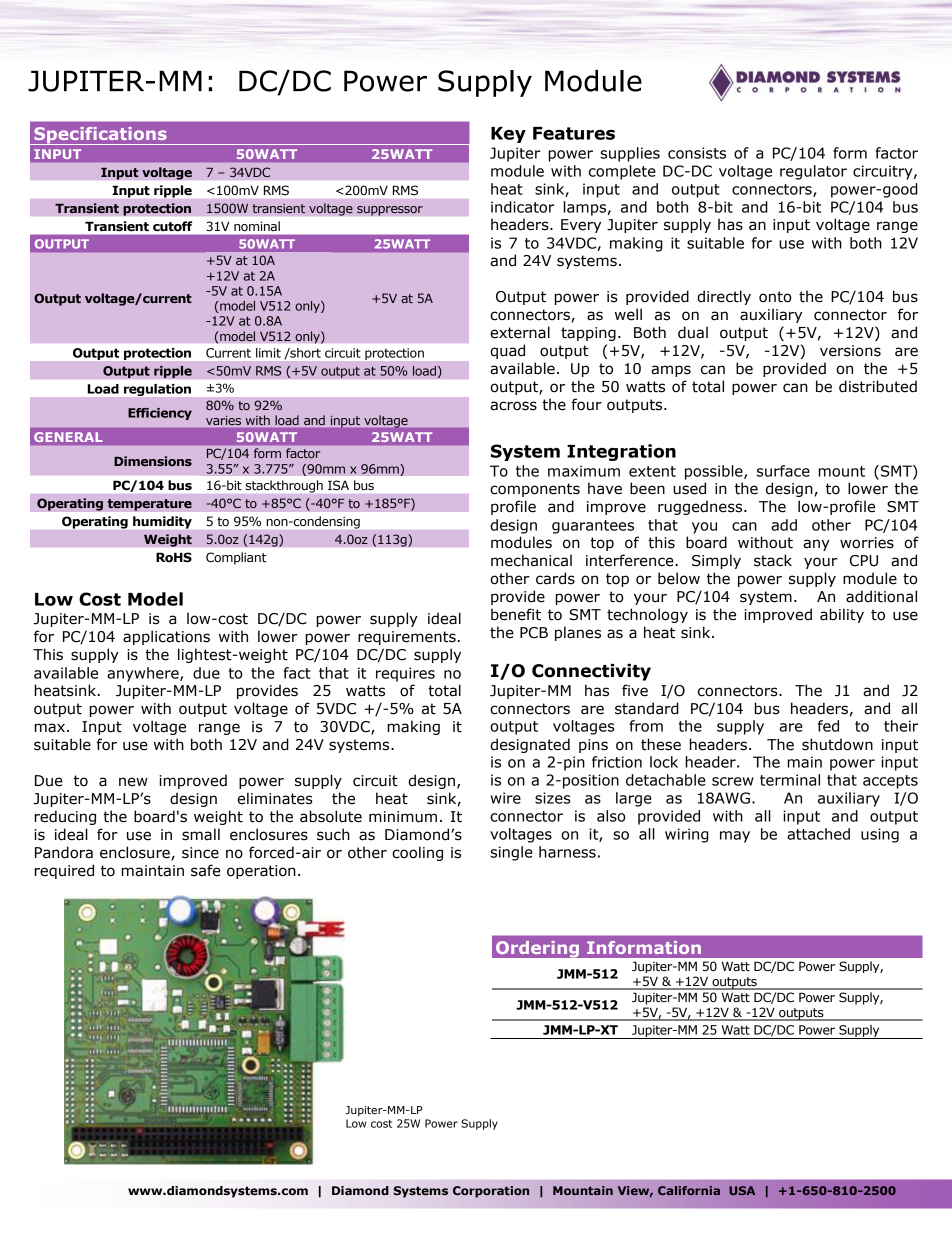  I want to click on across, so click(513, 406).
